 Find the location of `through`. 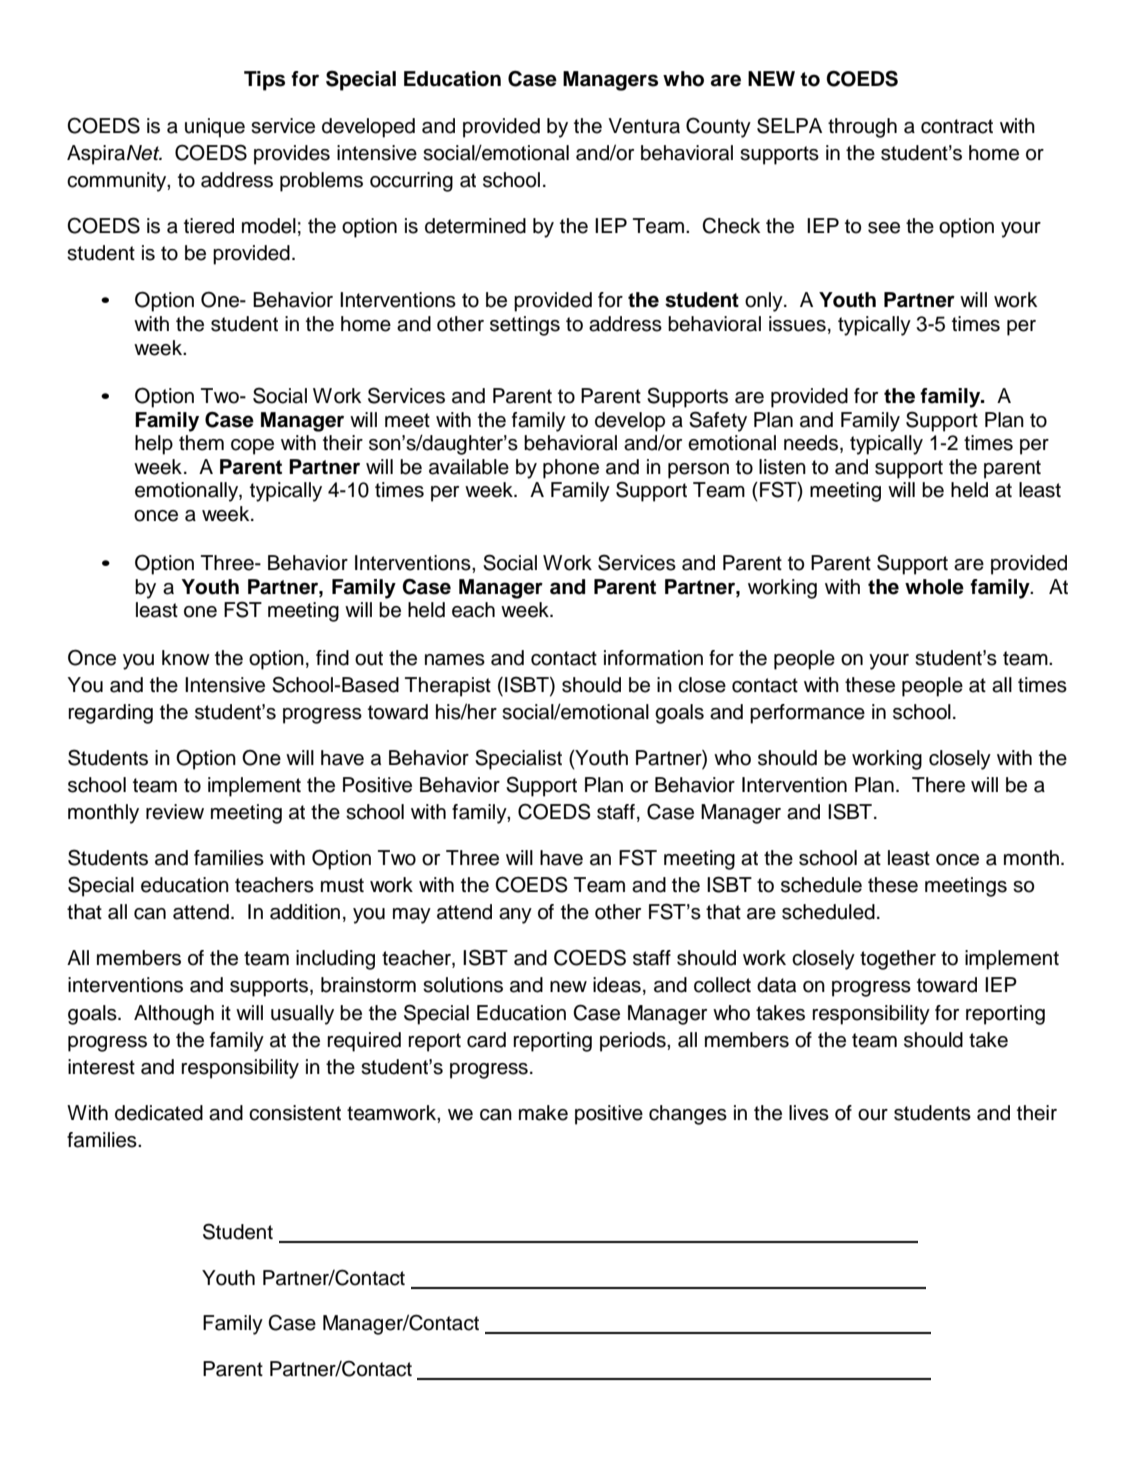

through is located at coordinates (862, 128).
